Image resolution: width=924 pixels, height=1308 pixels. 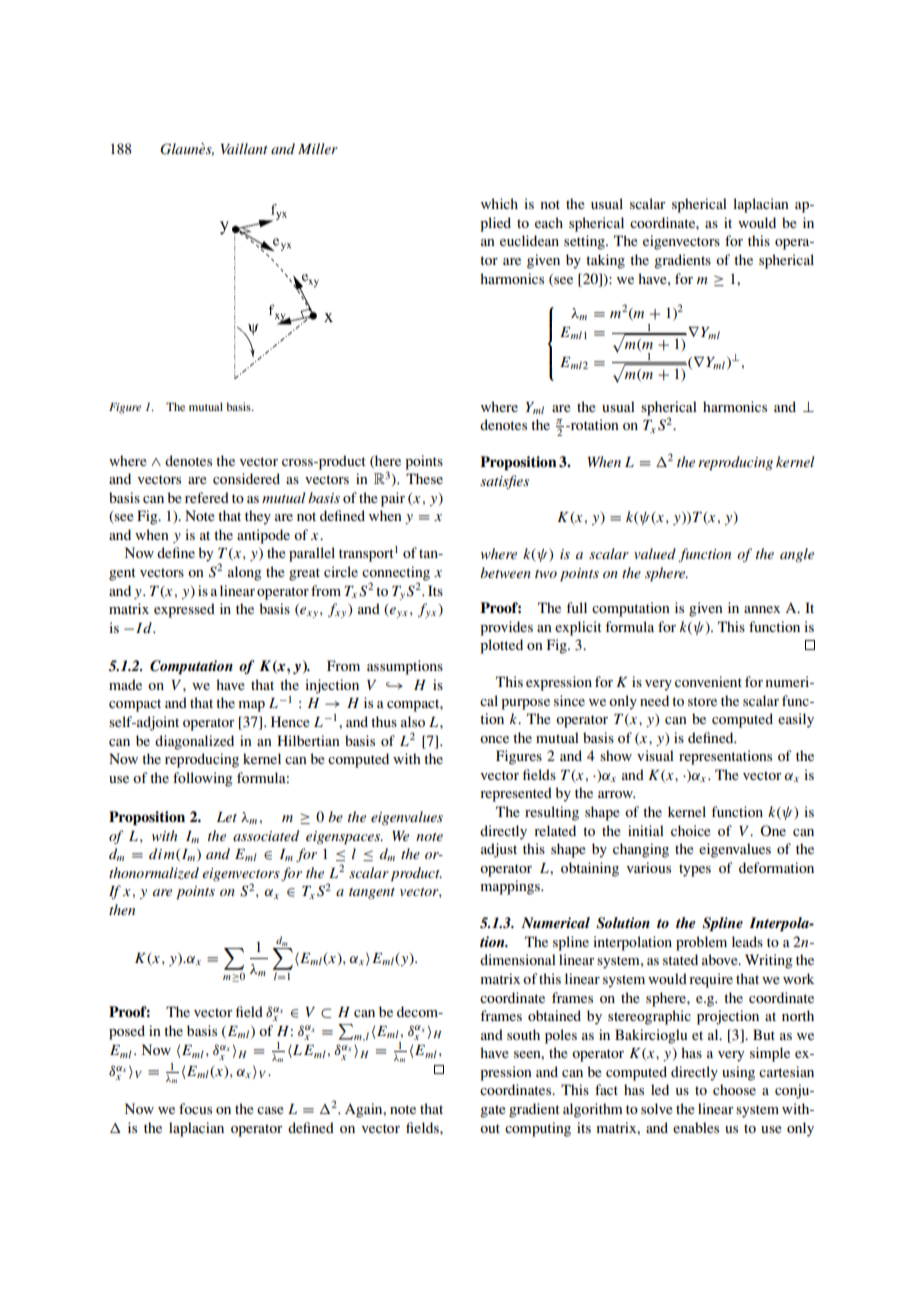 I want to click on choice, so click(x=691, y=830).
